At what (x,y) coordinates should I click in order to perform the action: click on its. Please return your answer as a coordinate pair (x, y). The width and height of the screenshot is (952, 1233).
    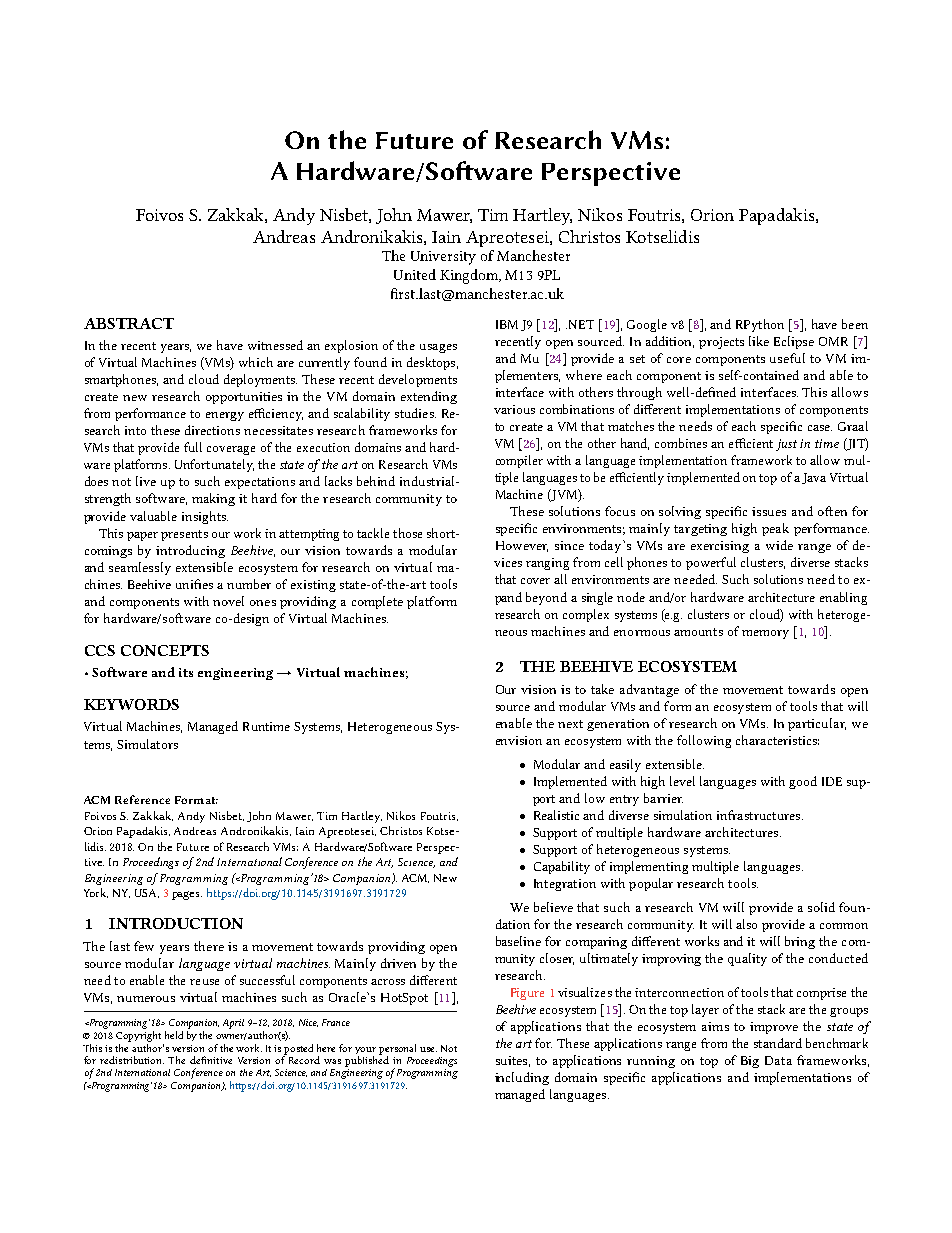
    Looking at the image, I should click on (186, 672).
